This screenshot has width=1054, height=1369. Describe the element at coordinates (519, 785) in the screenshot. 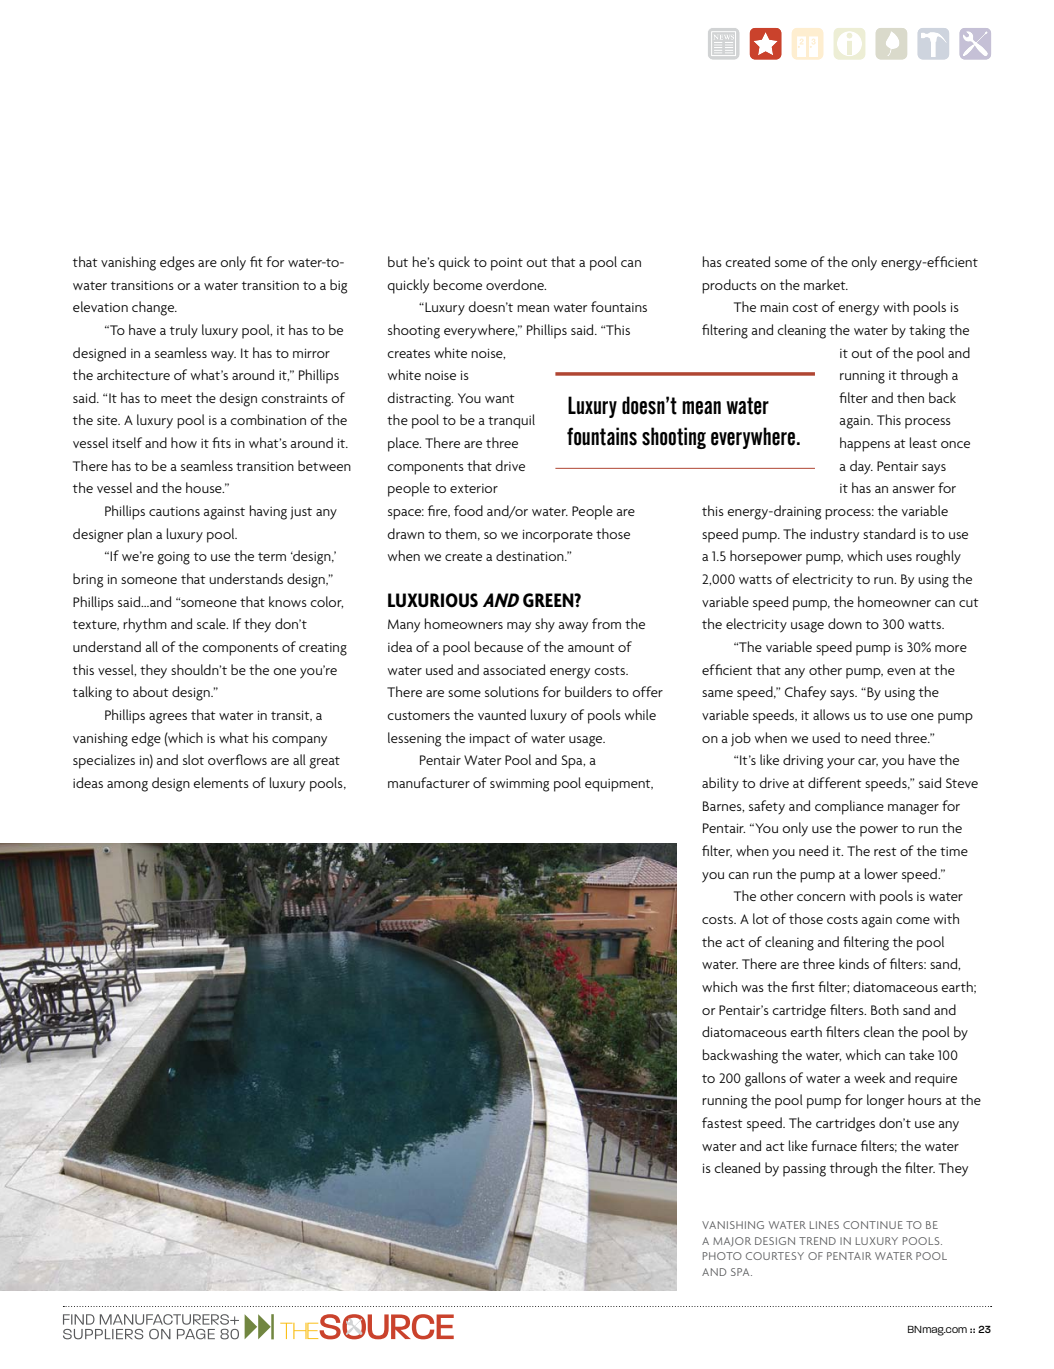

I see `swimming` at that location.
